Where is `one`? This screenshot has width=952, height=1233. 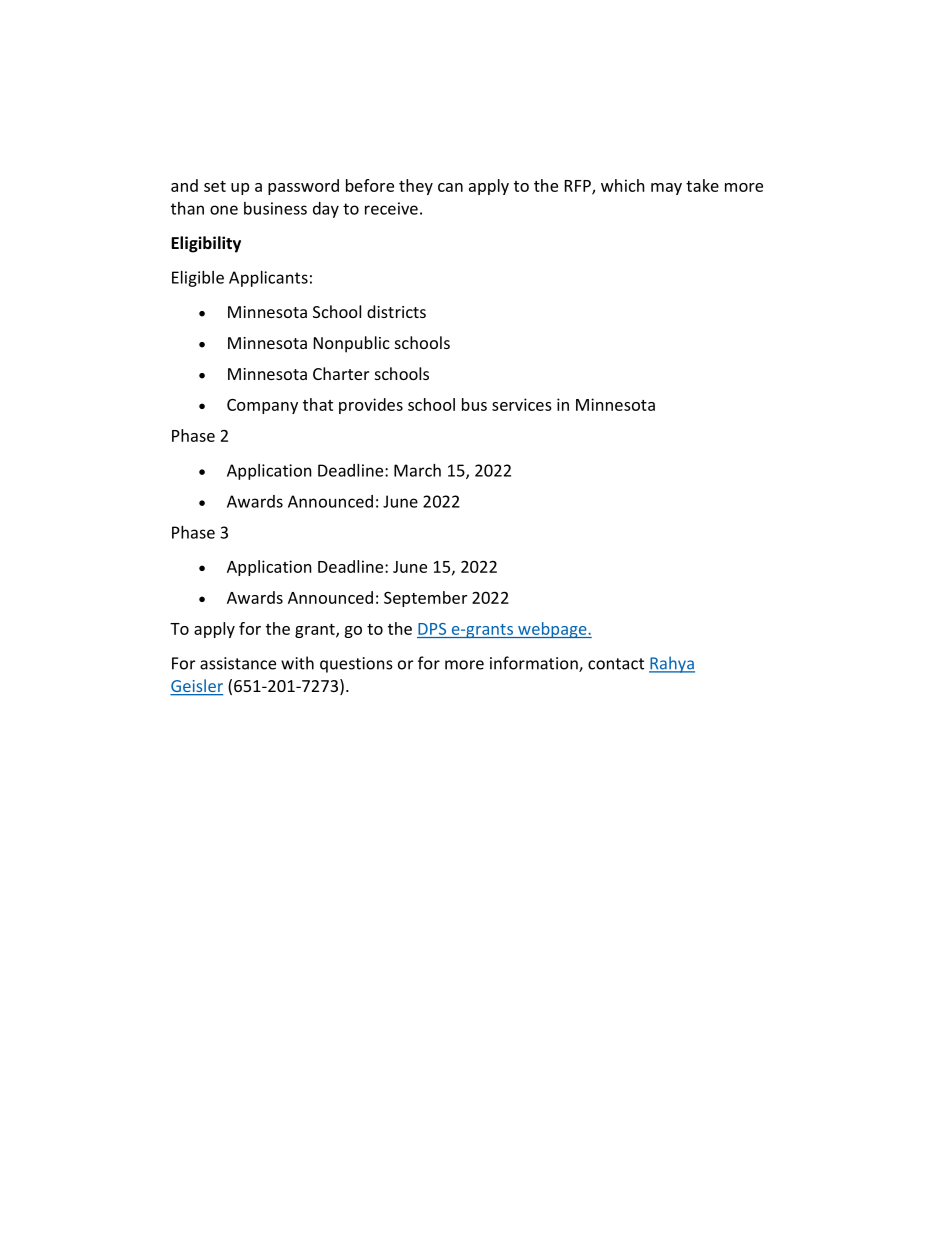
one is located at coordinates (224, 210).
